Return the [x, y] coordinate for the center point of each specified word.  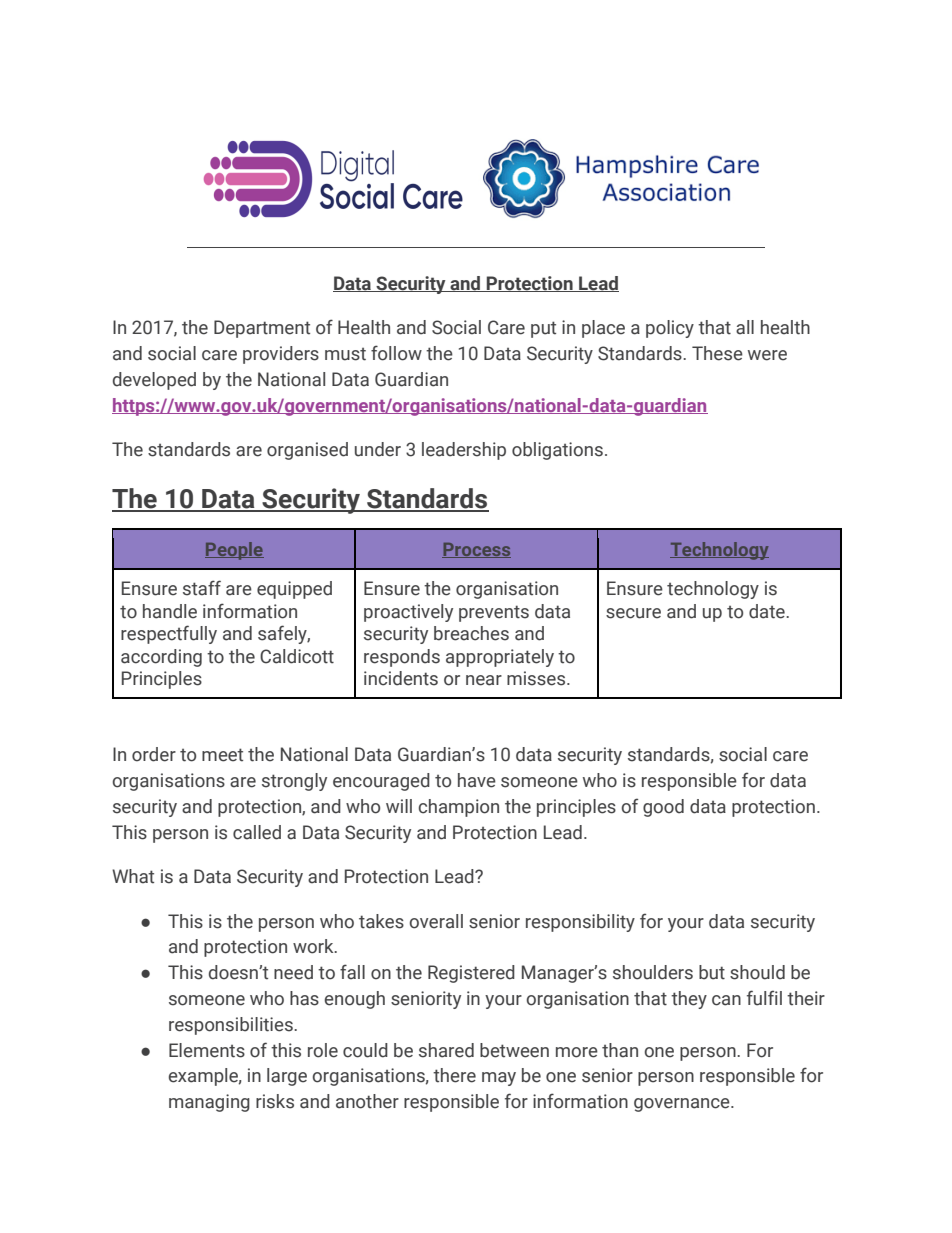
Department [262, 329]
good [663, 808]
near [484, 680]
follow [396, 353]
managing [209, 1103]
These [717, 353]
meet [222, 755]
